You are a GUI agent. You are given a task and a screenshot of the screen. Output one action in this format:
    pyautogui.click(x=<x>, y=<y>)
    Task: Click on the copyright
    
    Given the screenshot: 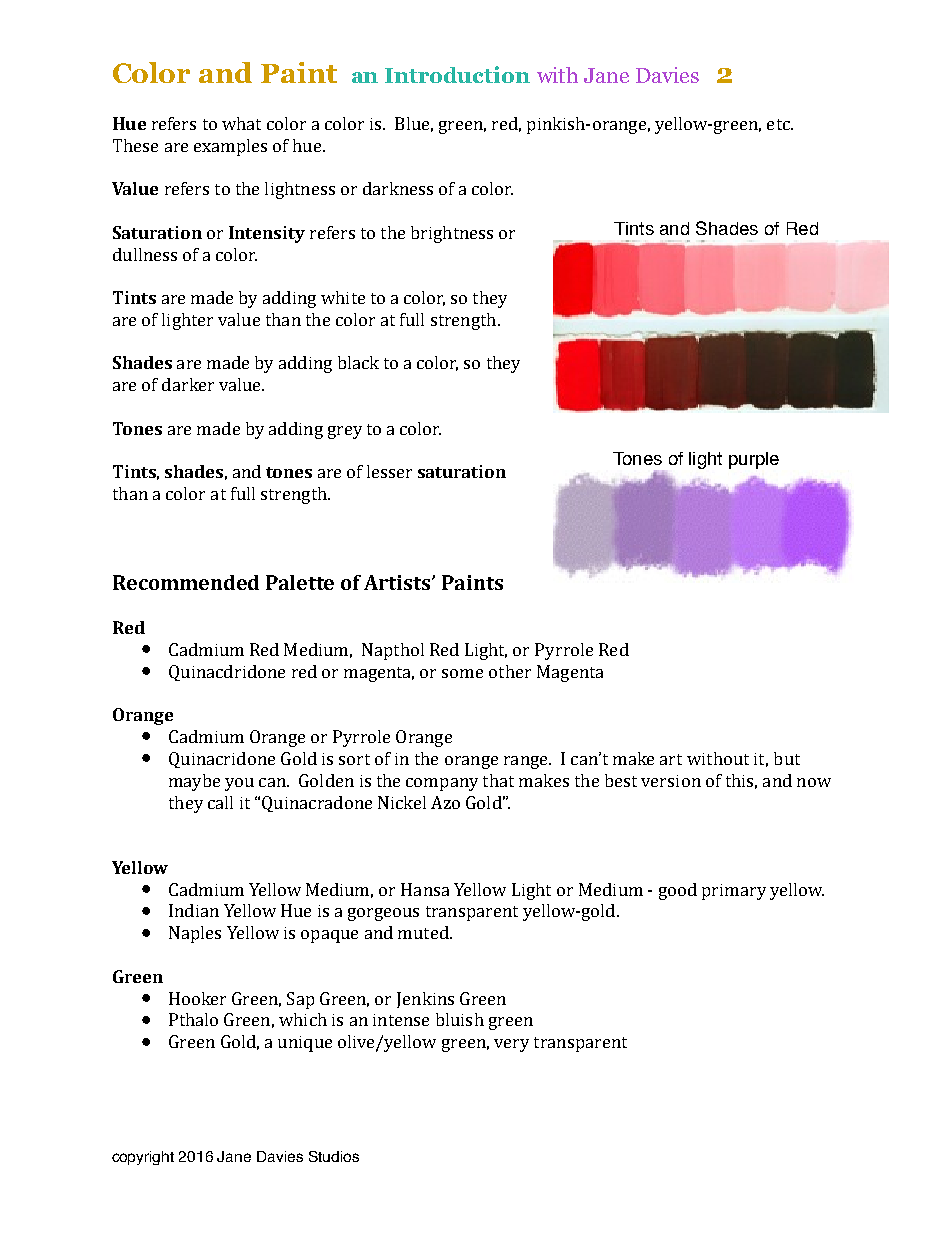 What is the action you would take?
    pyautogui.click(x=143, y=1158)
